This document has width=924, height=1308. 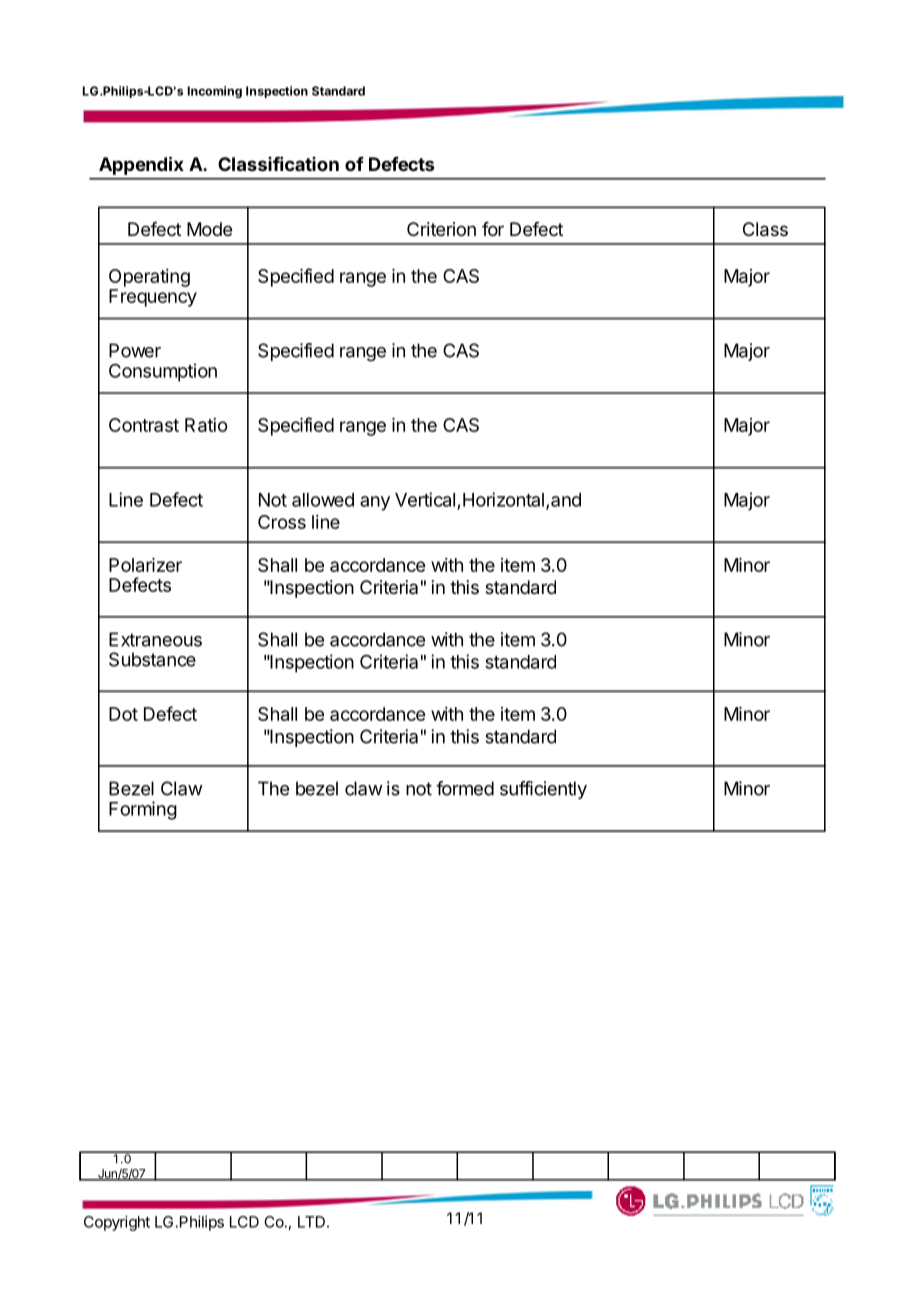 I want to click on Contrast, so click(x=144, y=425).
